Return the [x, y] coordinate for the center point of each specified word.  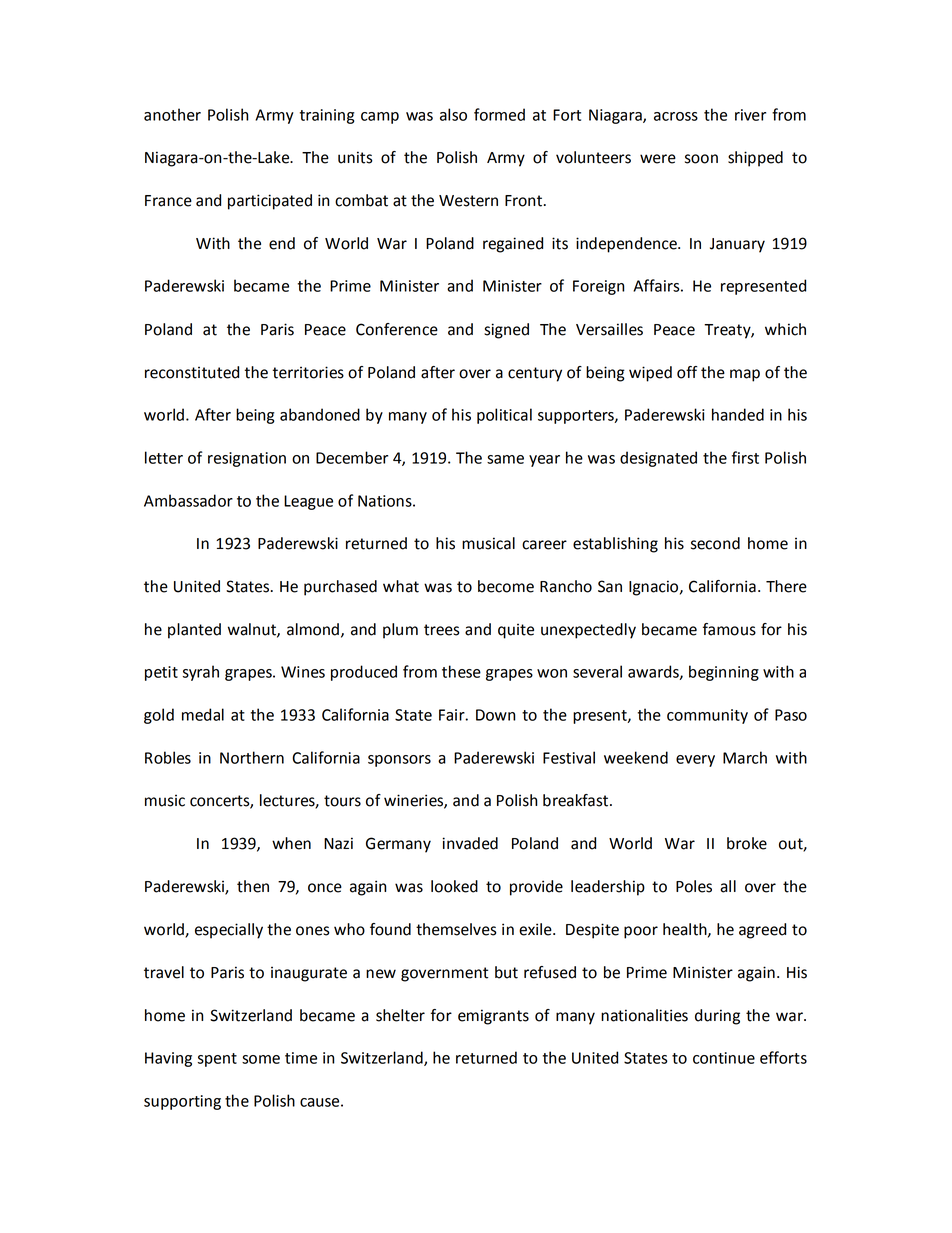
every [695, 761]
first [745, 457]
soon [701, 159]
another [172, 114]
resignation [247, 459]
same [505, 459]
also [453, 114]
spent [217, 1060]
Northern [252, 757]
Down [496, 715]
